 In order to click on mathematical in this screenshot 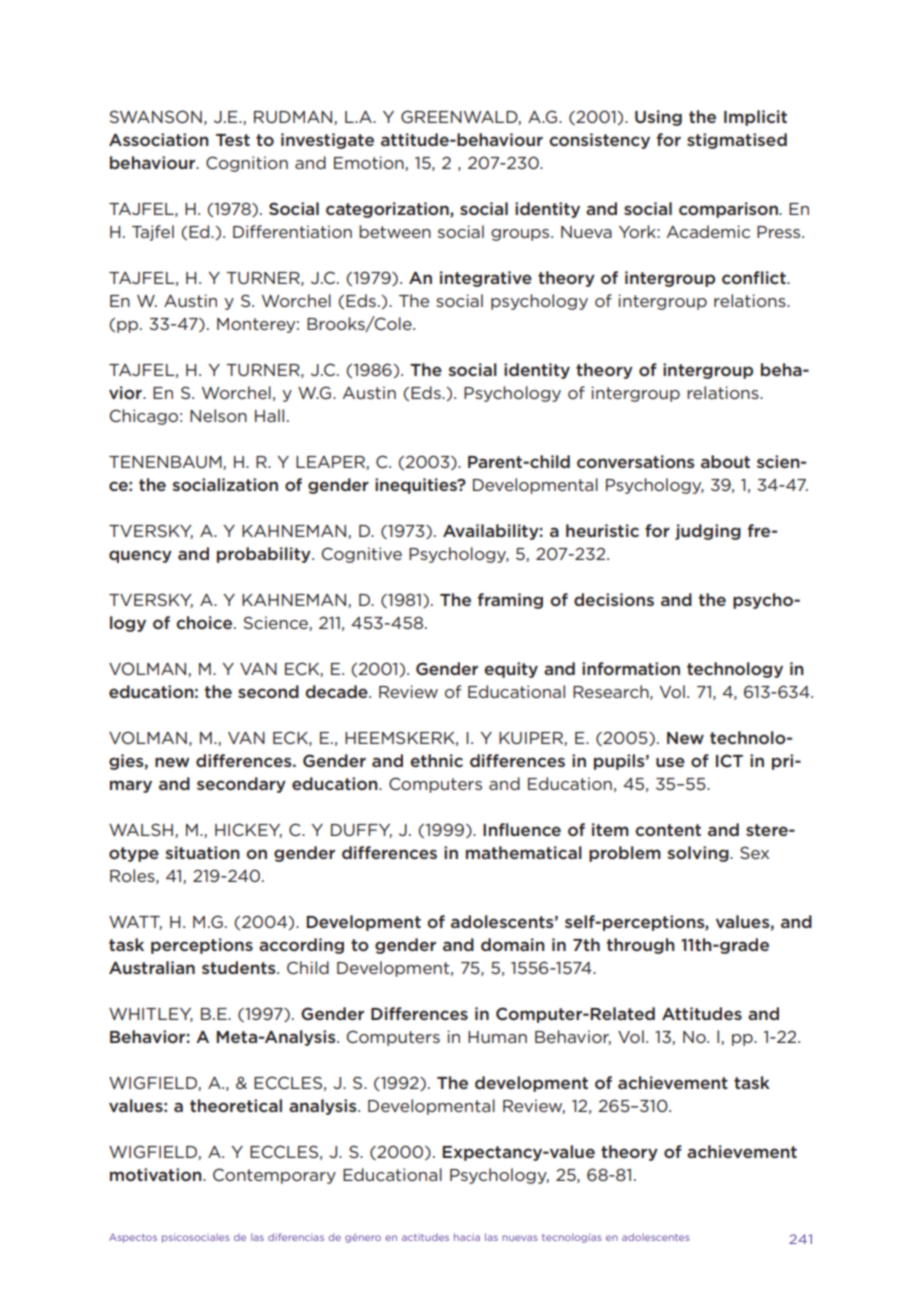, I will do `click(524, 852)`.
